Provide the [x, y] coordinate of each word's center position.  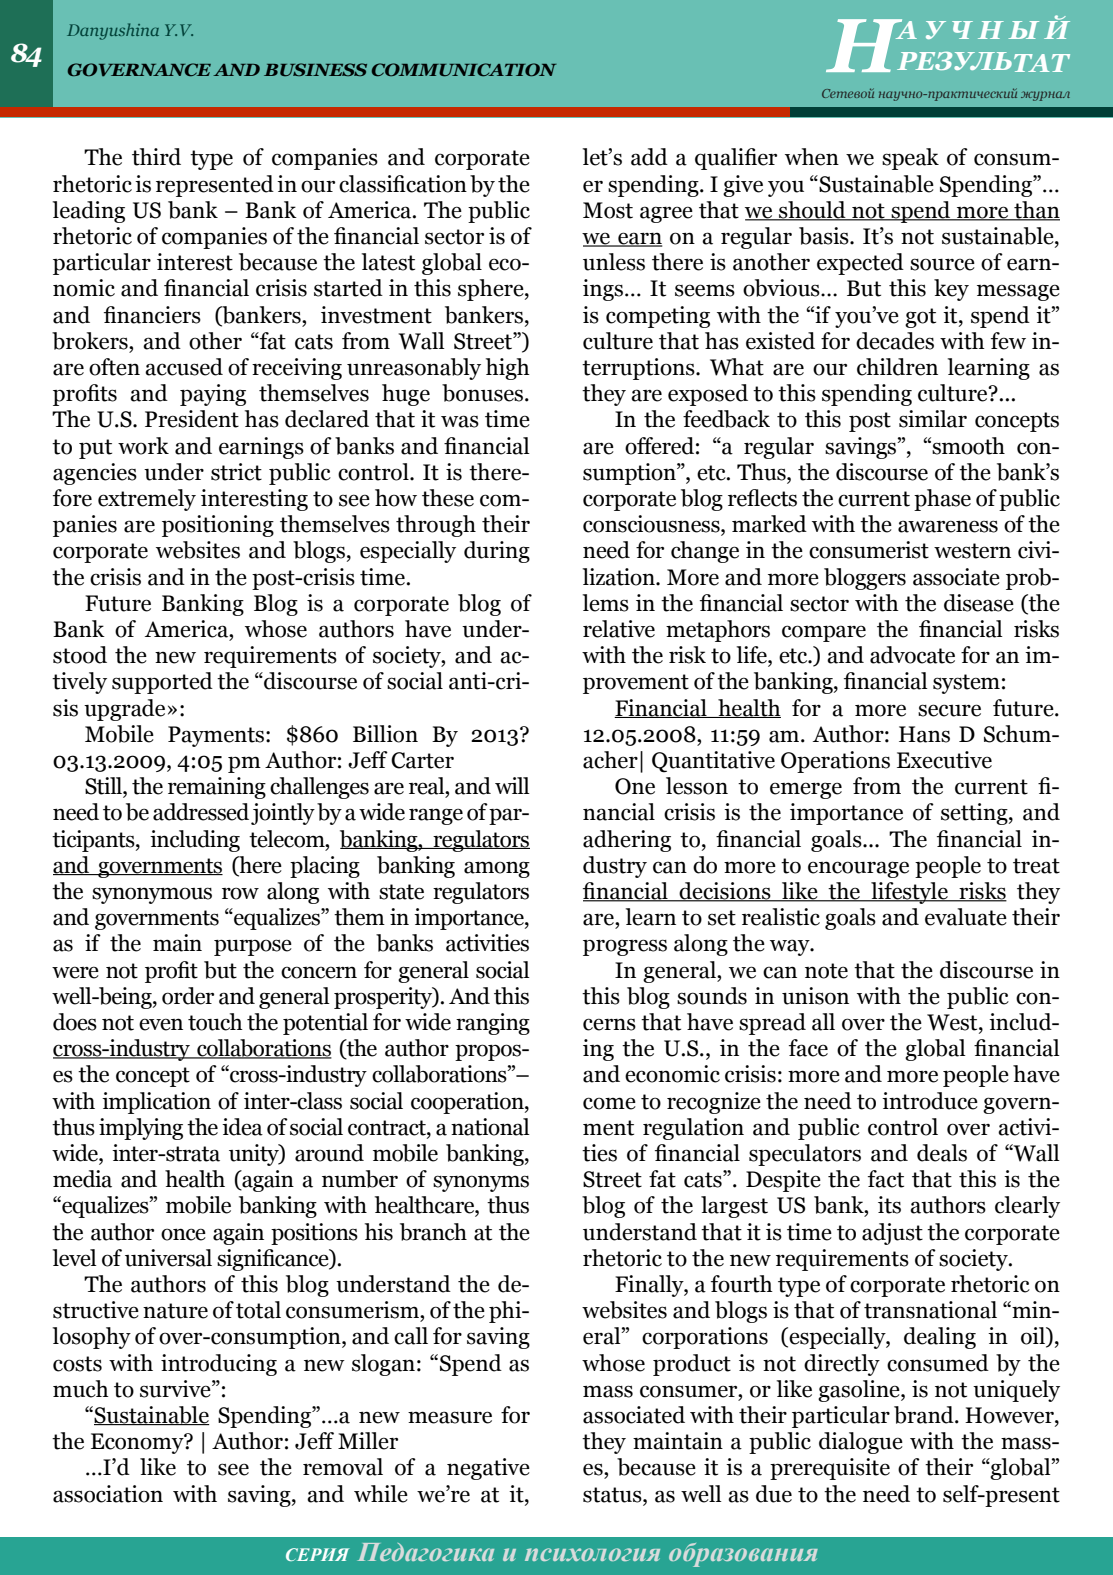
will [512, 785]
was [460, 421]
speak [910, 159]
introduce [930, 1101]
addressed [201, 812]
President [192, 419]
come [609, 1103]
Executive [944, 760]
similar [933, 419]
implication [156, 1103]
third [156, 157]
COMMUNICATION [464, 69]
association [108, 1494]
